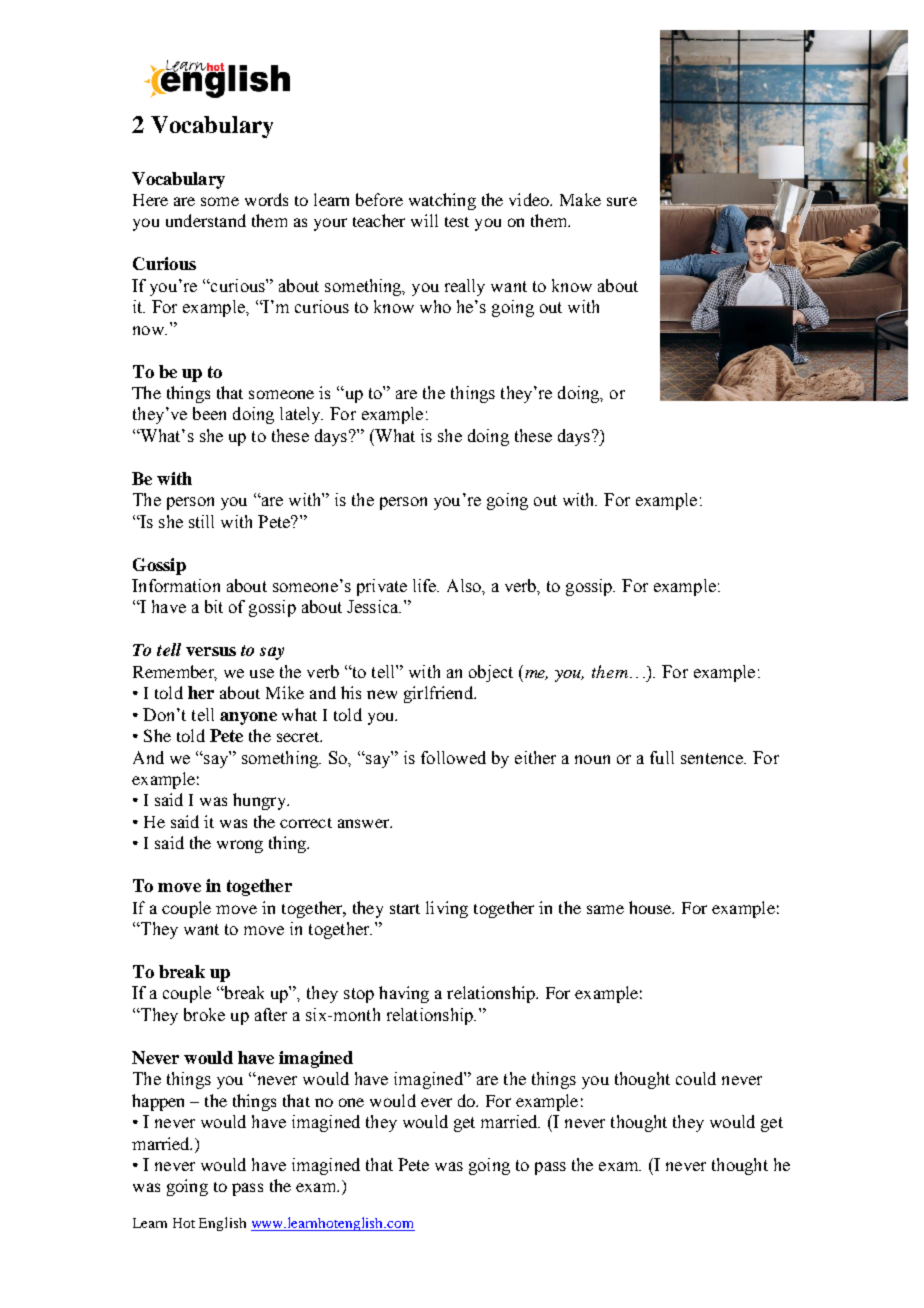  Describe the element at coordinates (211, 651) in the image. I see `versus` at that location.
